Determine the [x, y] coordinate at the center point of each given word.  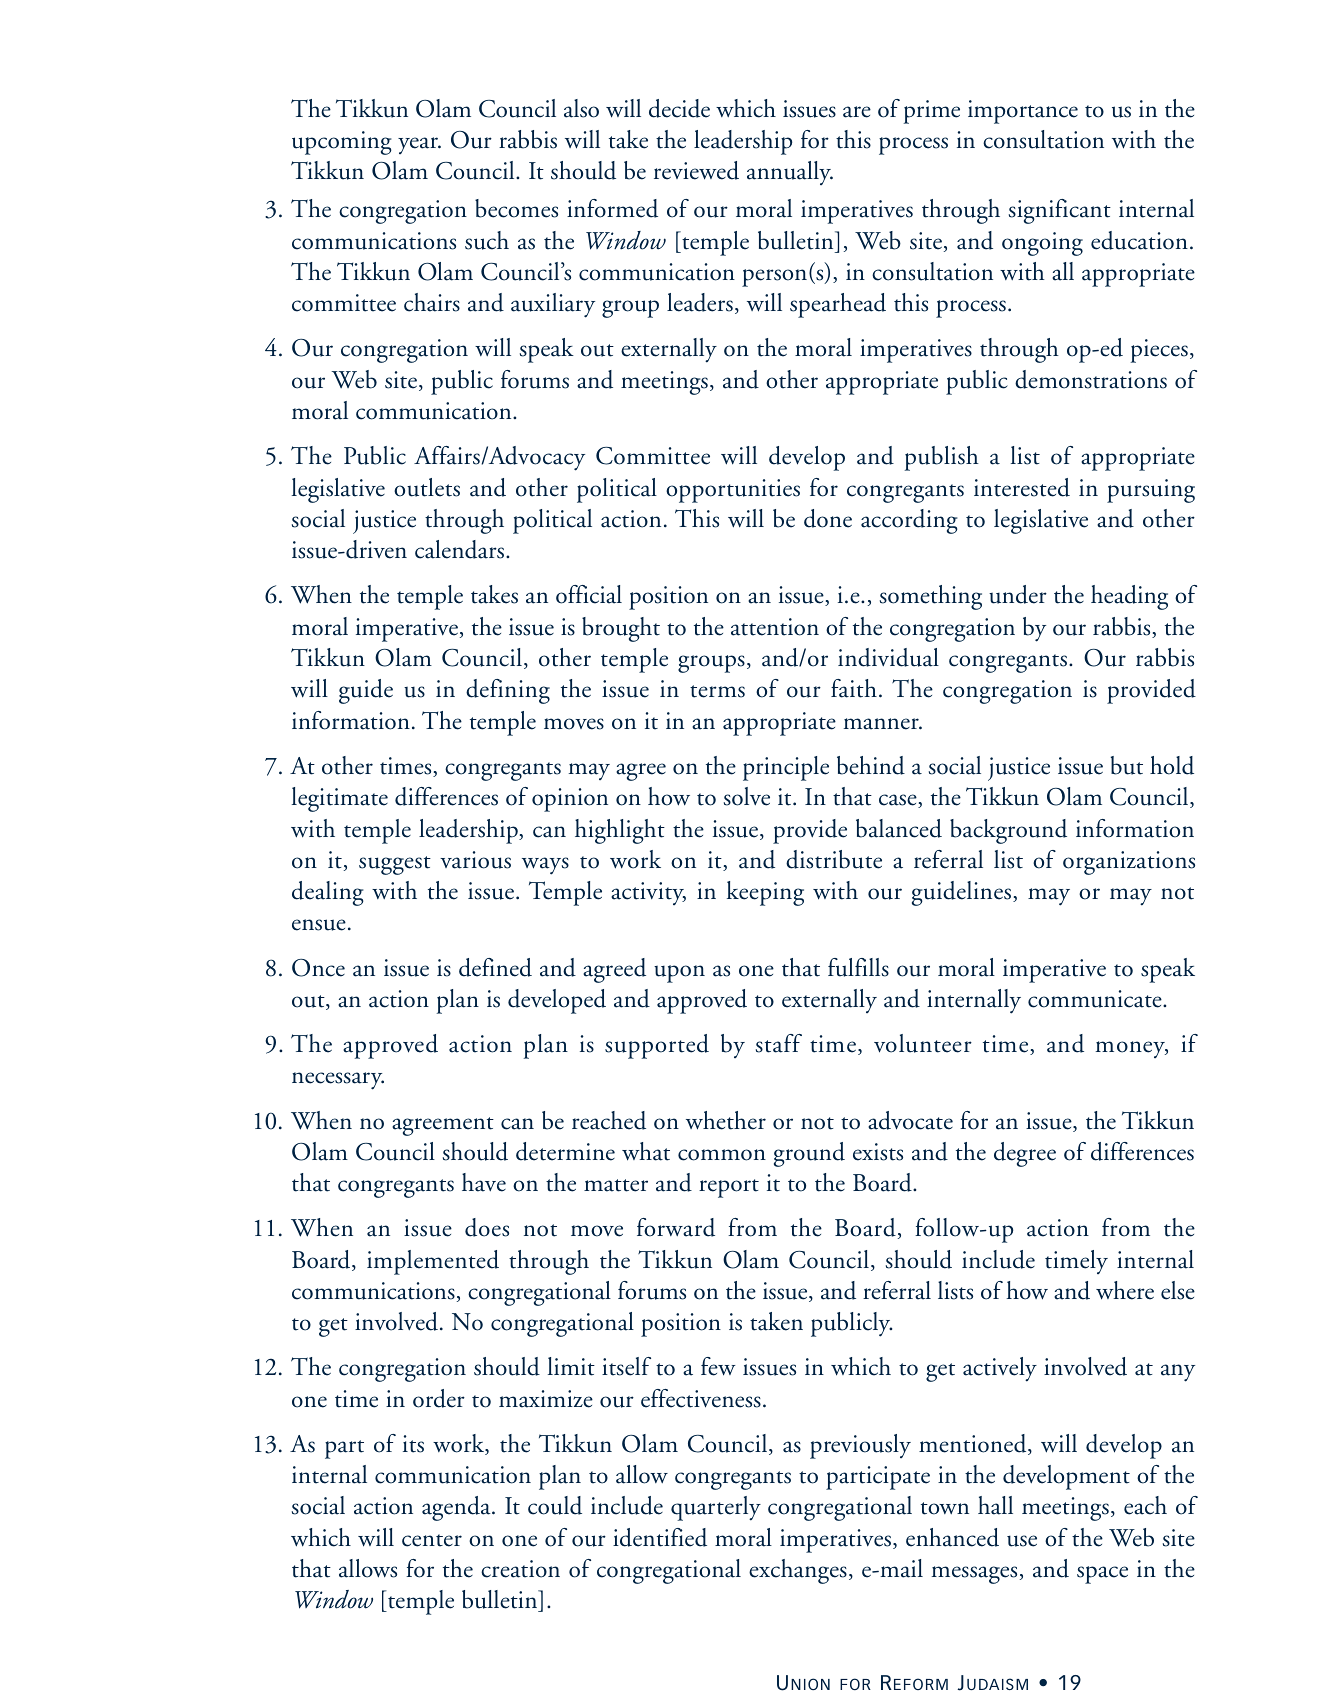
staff [779, 1043]
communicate [1096, 999]
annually [790, 173]
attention [775, 627]
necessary [338, 1081]
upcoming [342, 143]
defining [508, 691]
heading [1129, 597]
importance [1023, 112]
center [432, 1540]
